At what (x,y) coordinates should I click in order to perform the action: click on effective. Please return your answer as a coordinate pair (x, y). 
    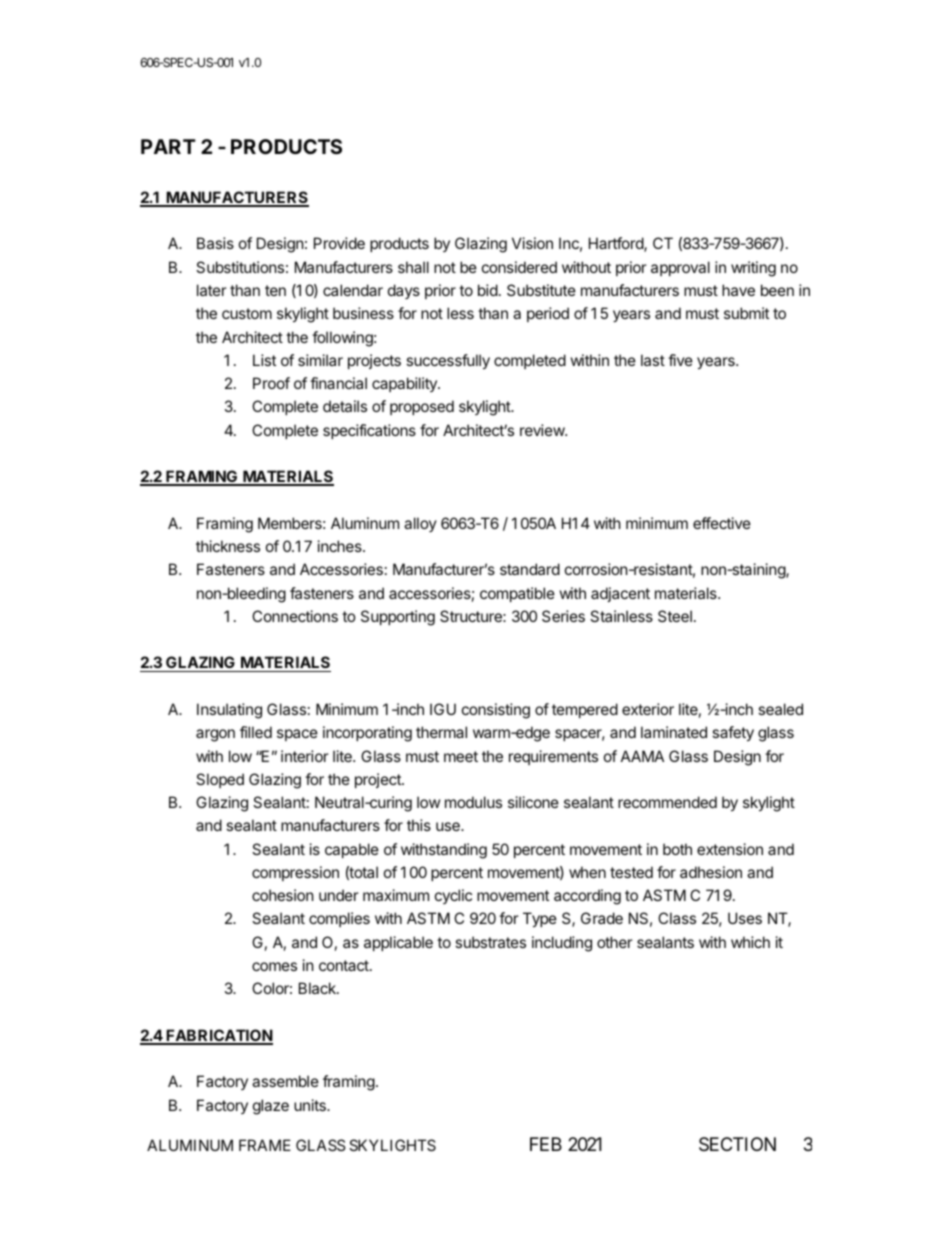
    Looking at the image, I should click on (722, 523).
